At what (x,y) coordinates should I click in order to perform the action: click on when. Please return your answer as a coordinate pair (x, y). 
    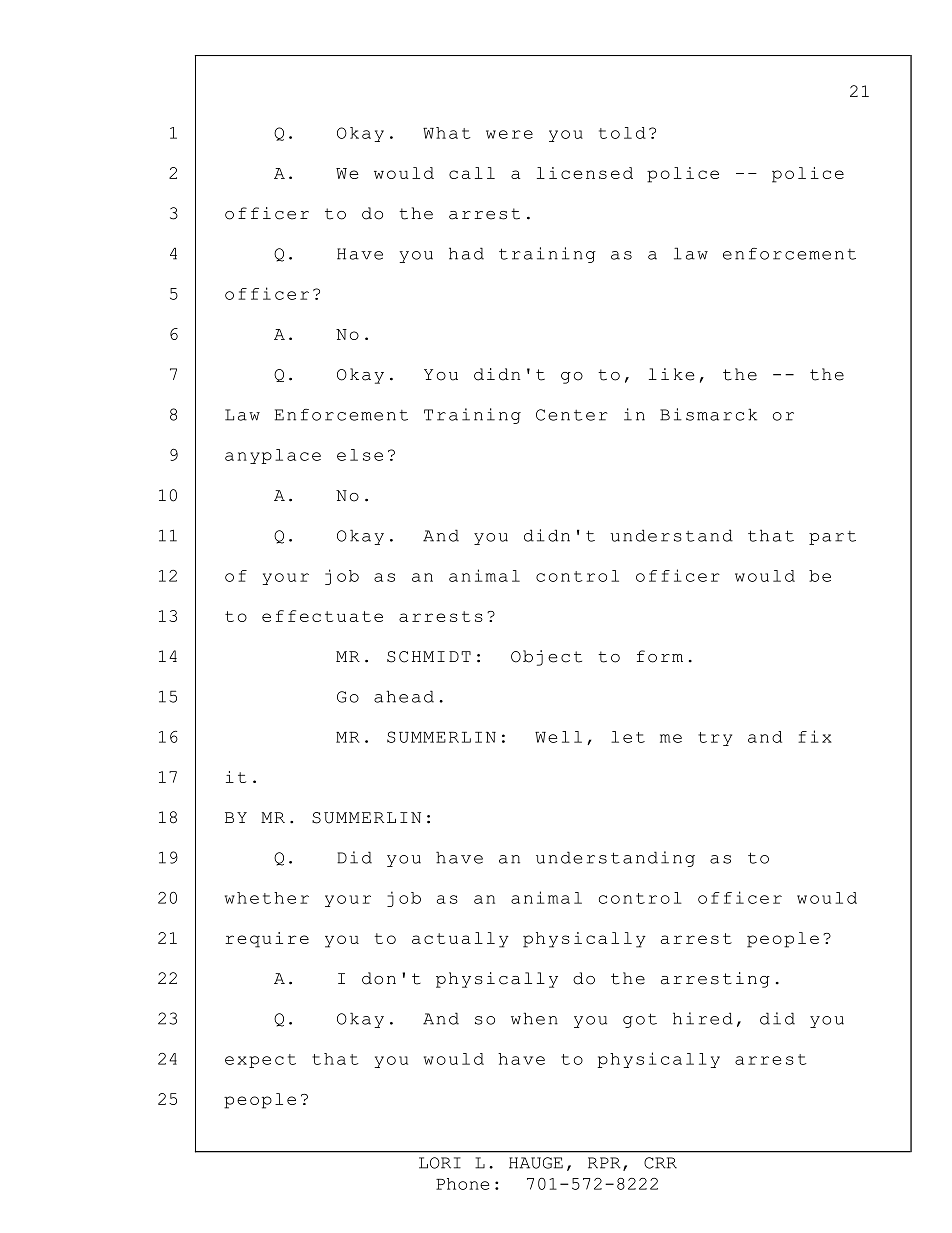
    Looking at the image, I should click on (534, 1018).
